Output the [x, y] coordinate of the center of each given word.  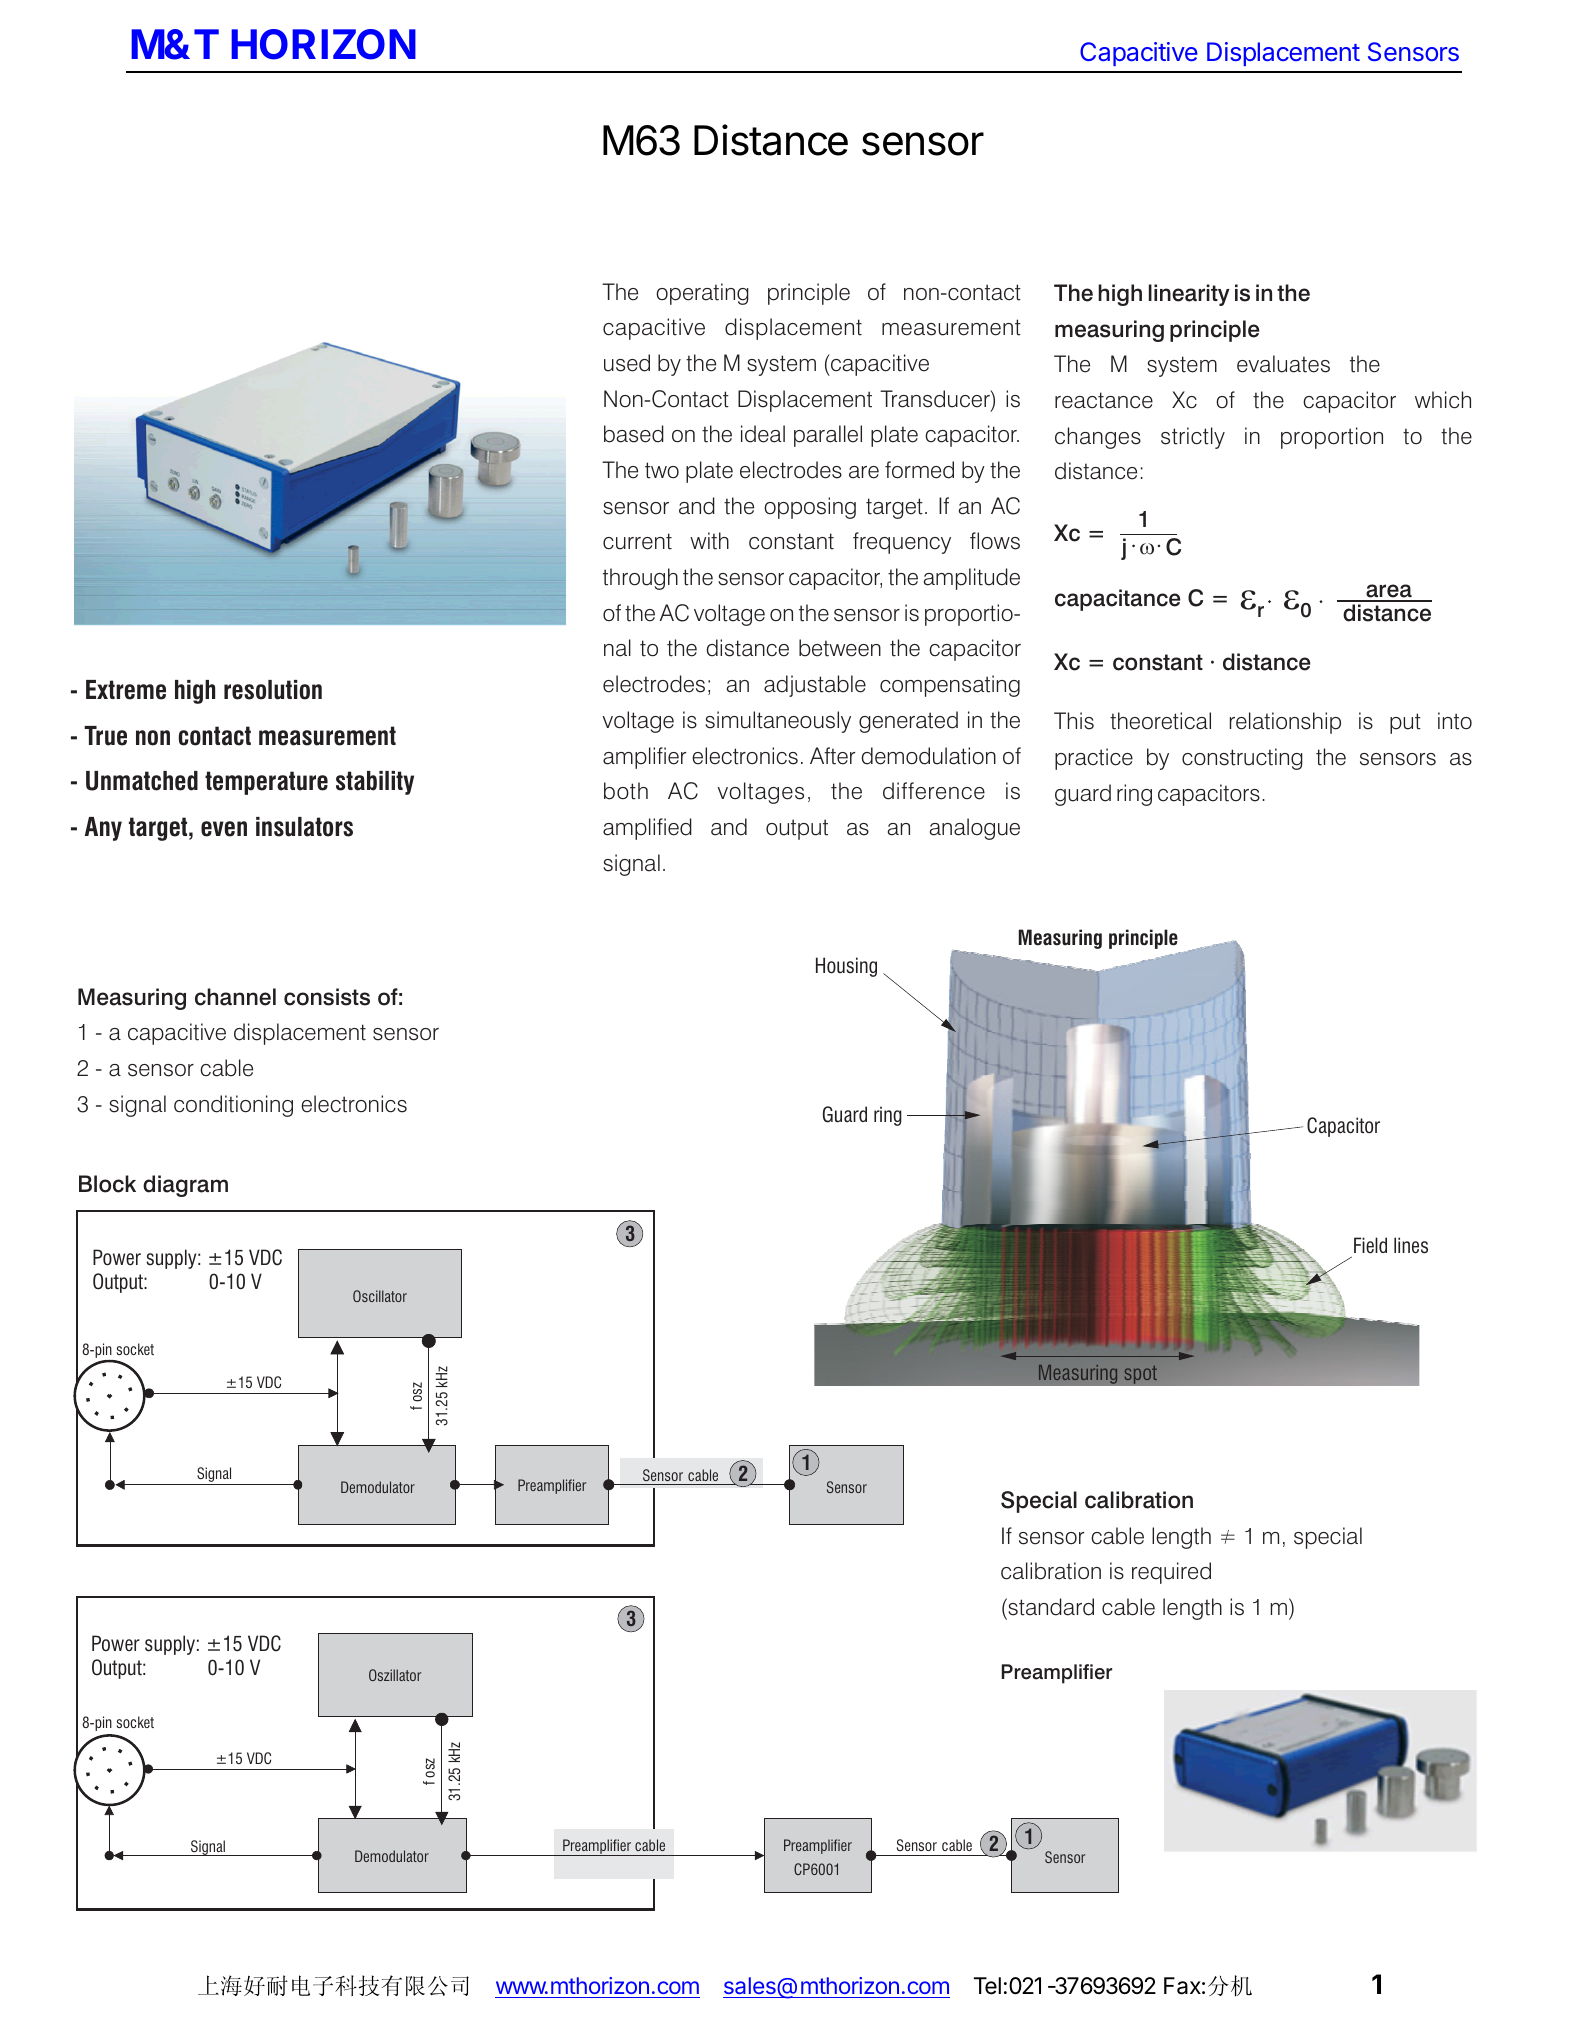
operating [702, 294]
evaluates [1283, 364]
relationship [1285, 723]
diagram [185, 1186]
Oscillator [380, 1296]
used [627, 363]
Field [1370, 1245]
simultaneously [778, 722]
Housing [846, 967]
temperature [266, 783]
